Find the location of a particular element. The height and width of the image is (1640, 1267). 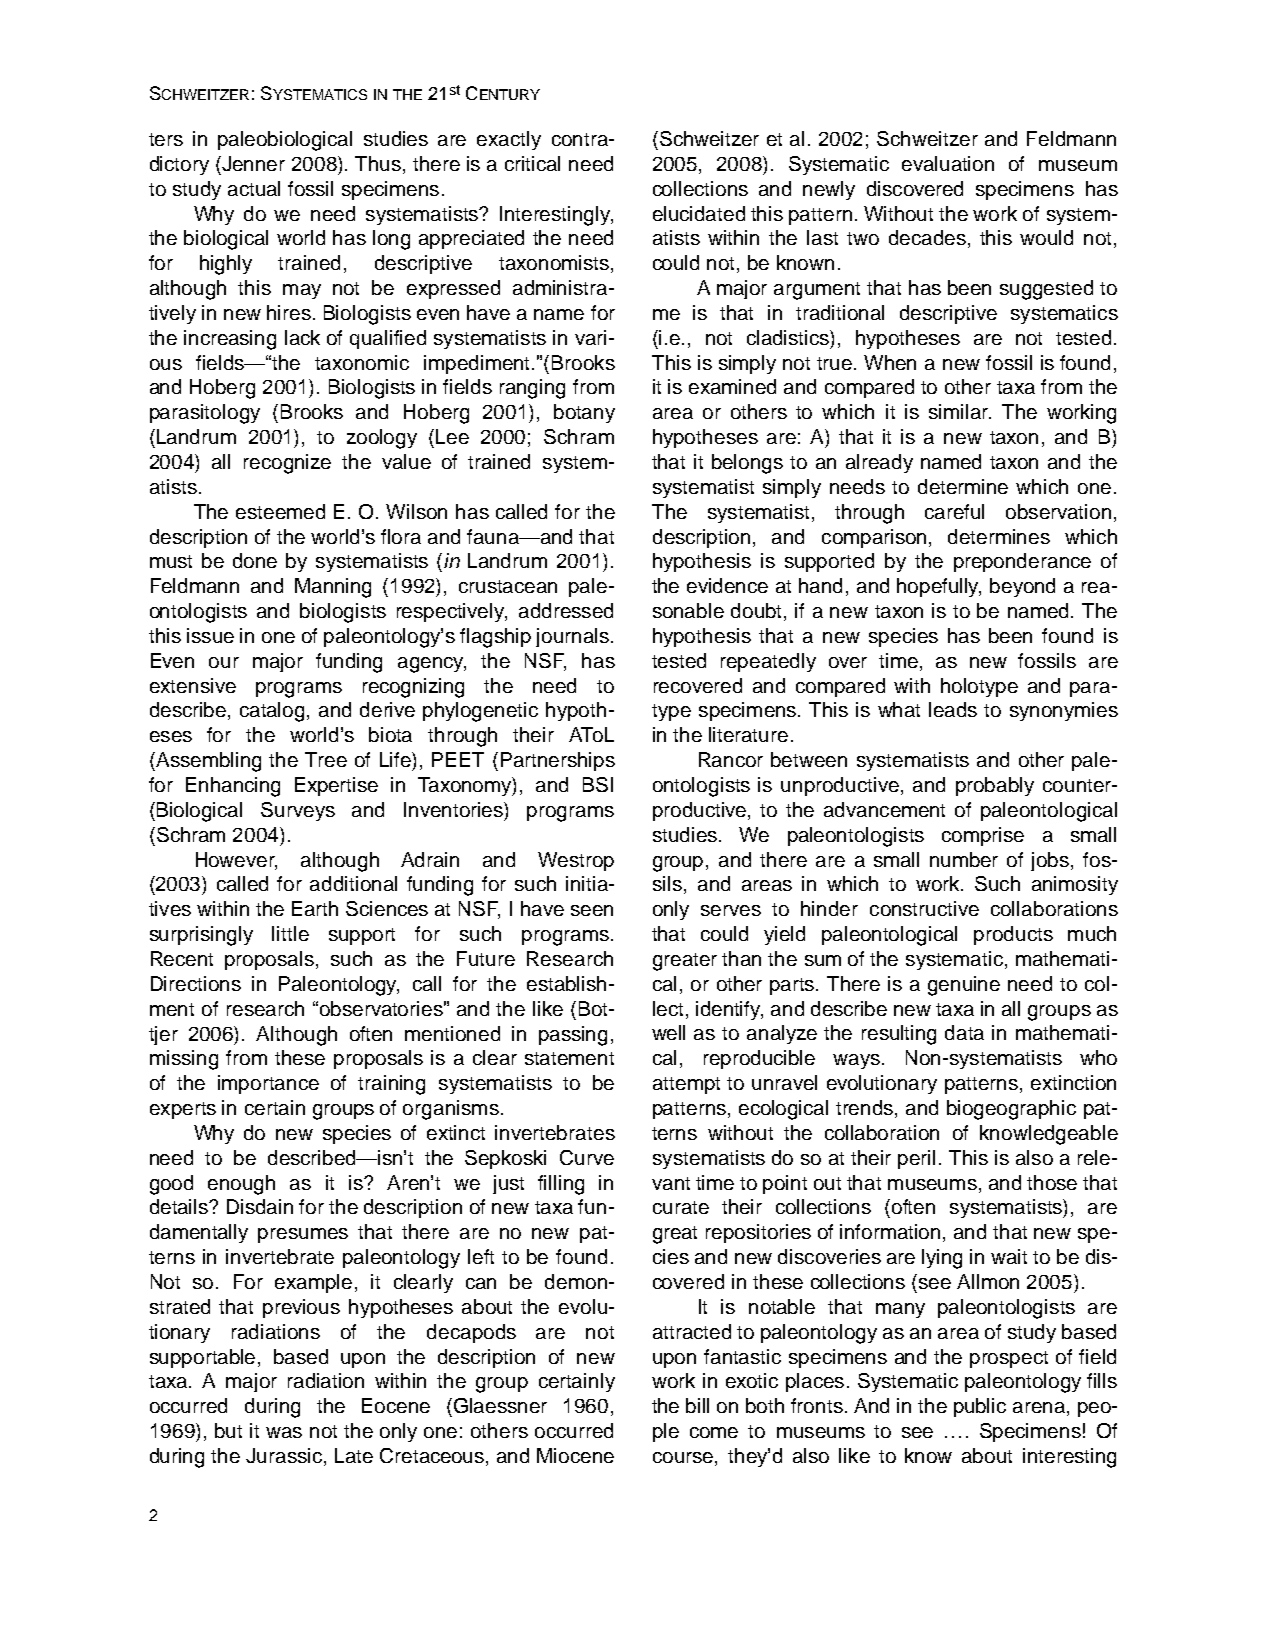

was is located at coordinates (284, 1432).
